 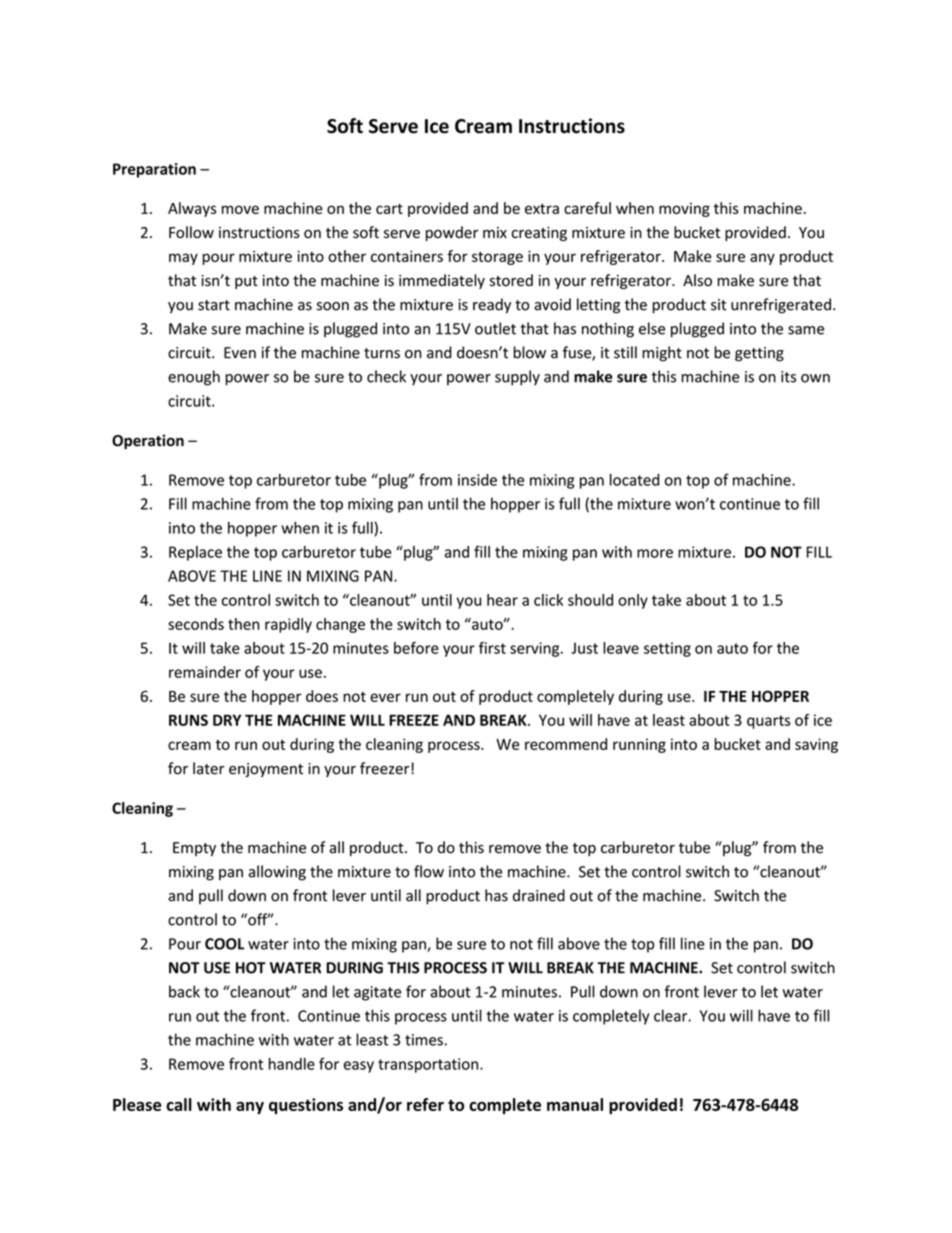 I want to click on manual, so click(x=575, y=1104).
